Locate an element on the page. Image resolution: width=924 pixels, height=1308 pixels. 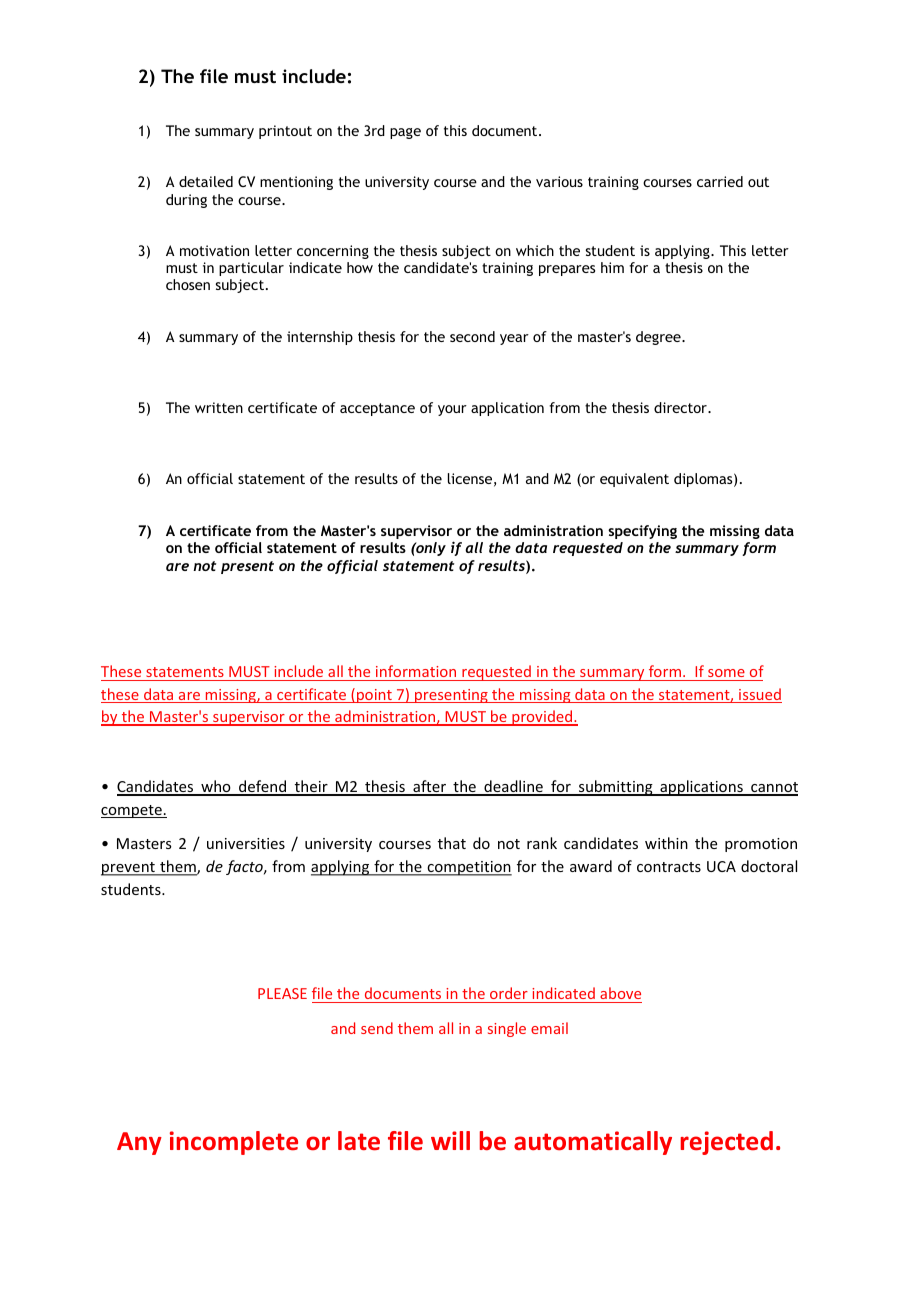
incomplete is located at coordinates (234, 1143).
